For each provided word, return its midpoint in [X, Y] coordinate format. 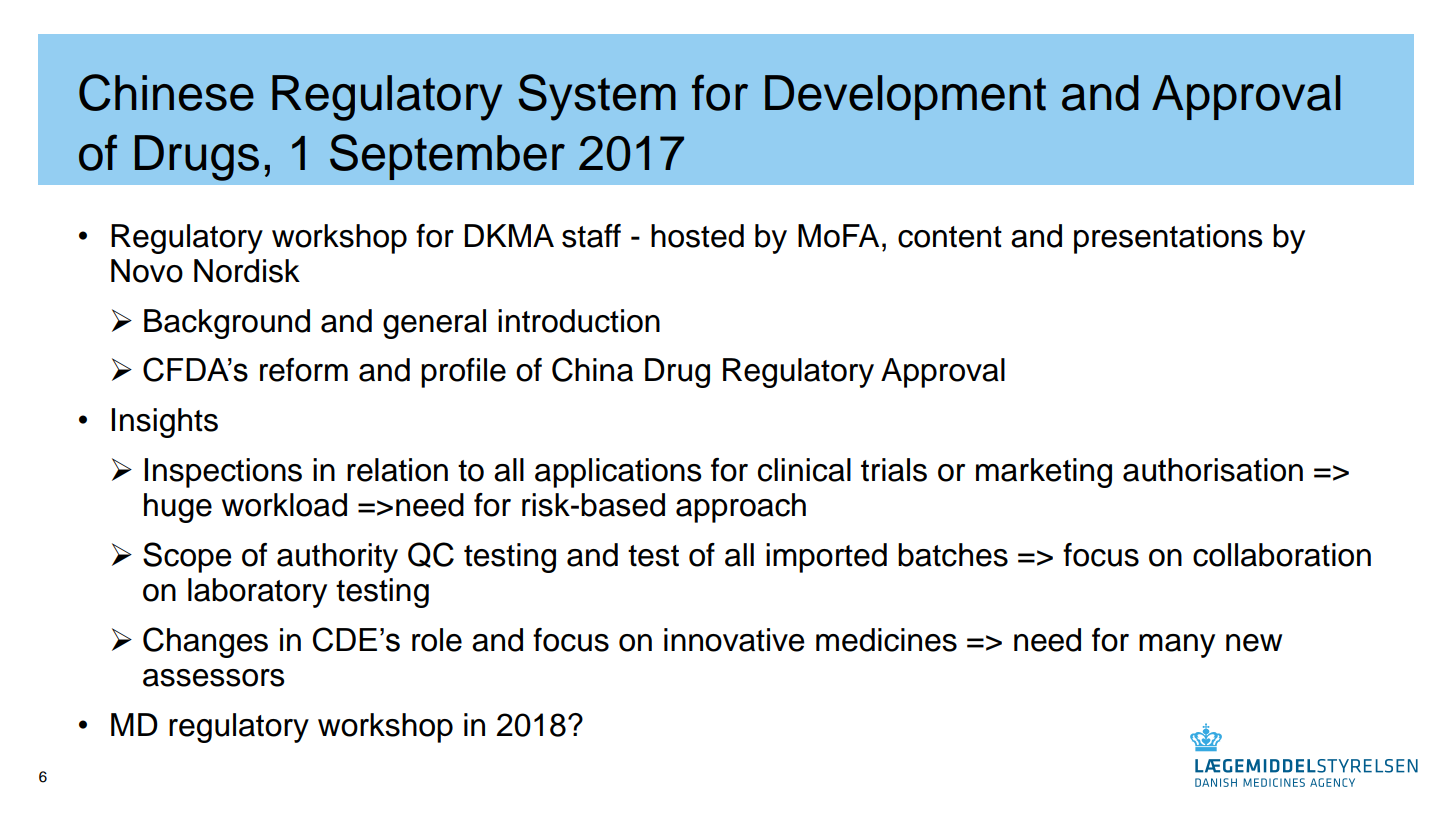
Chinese [166, 92]
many [1177, 646]
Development [905, 97]
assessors [214, 678]
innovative [734, 640]
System [597, 97]
